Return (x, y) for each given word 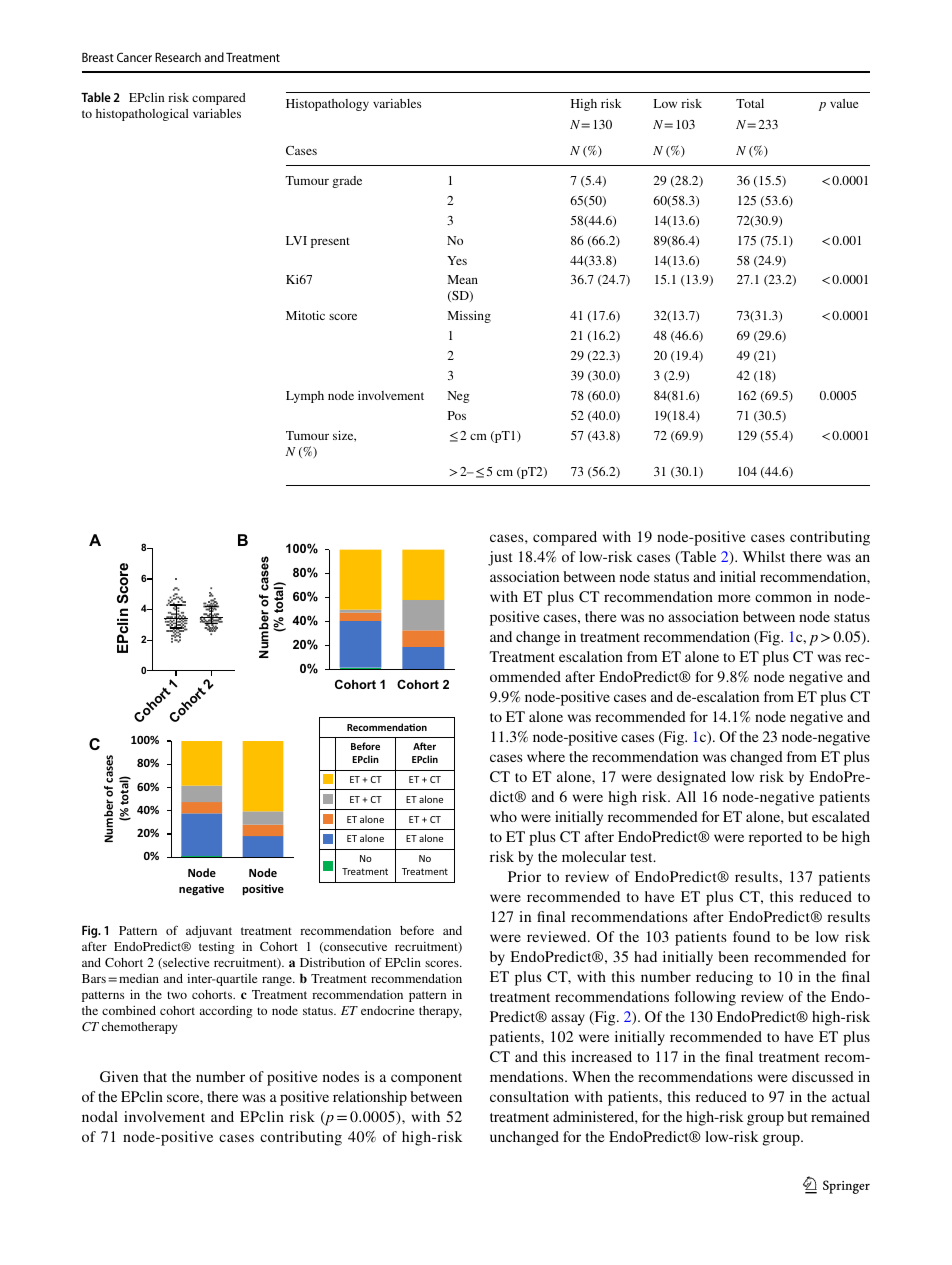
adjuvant (209, 932)
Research (178, 57)
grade (347, 182)
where (546, 756)
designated (691, 778)
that (155, 1076)
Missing (469, 317)
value (844, 103)
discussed (823, 1076)
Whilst (764, 556)
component (426, 1079)
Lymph (305, 397)
